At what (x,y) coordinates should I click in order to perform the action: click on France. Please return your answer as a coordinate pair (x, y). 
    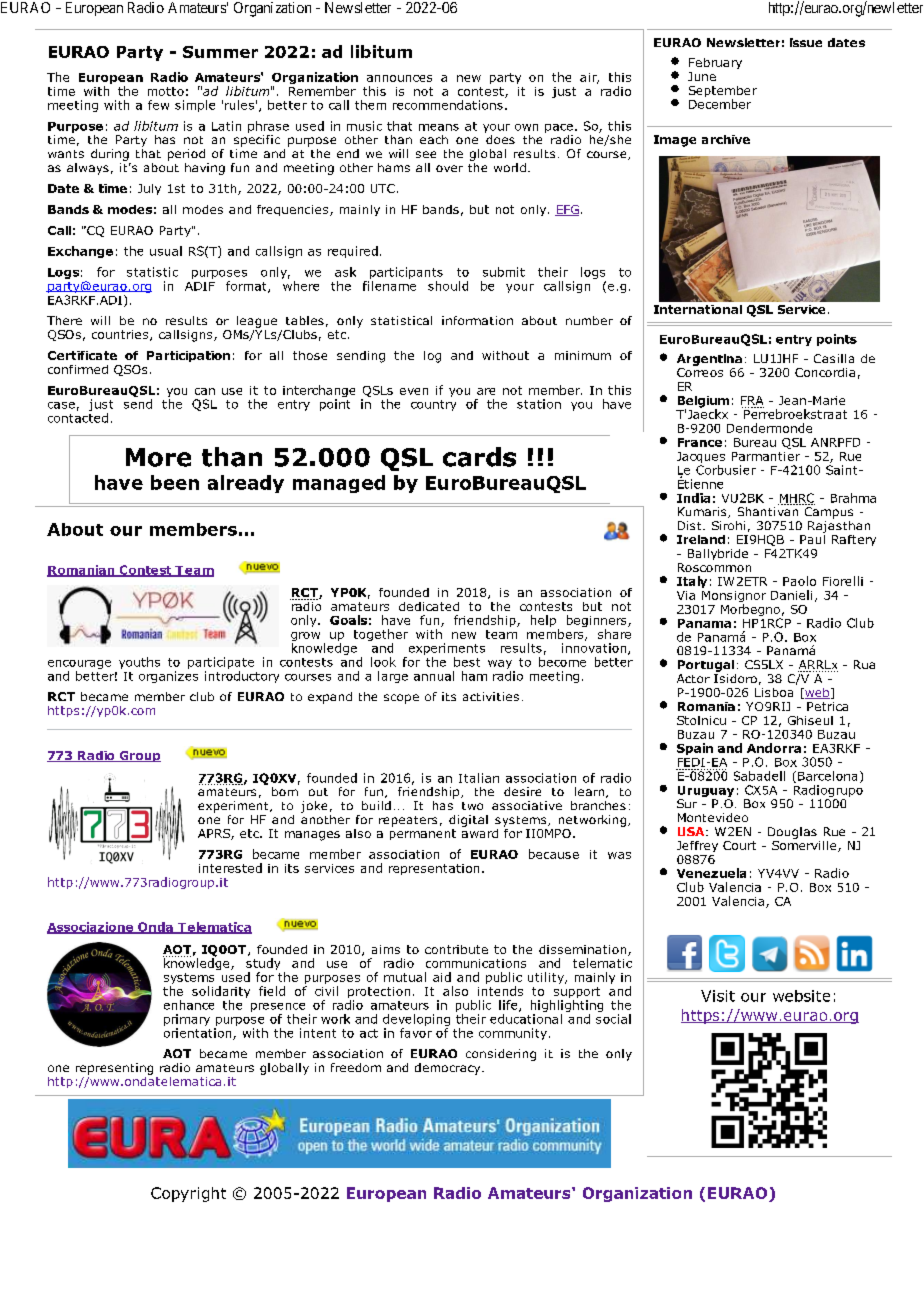
    Looking at the image, I should click on (700, 442).
